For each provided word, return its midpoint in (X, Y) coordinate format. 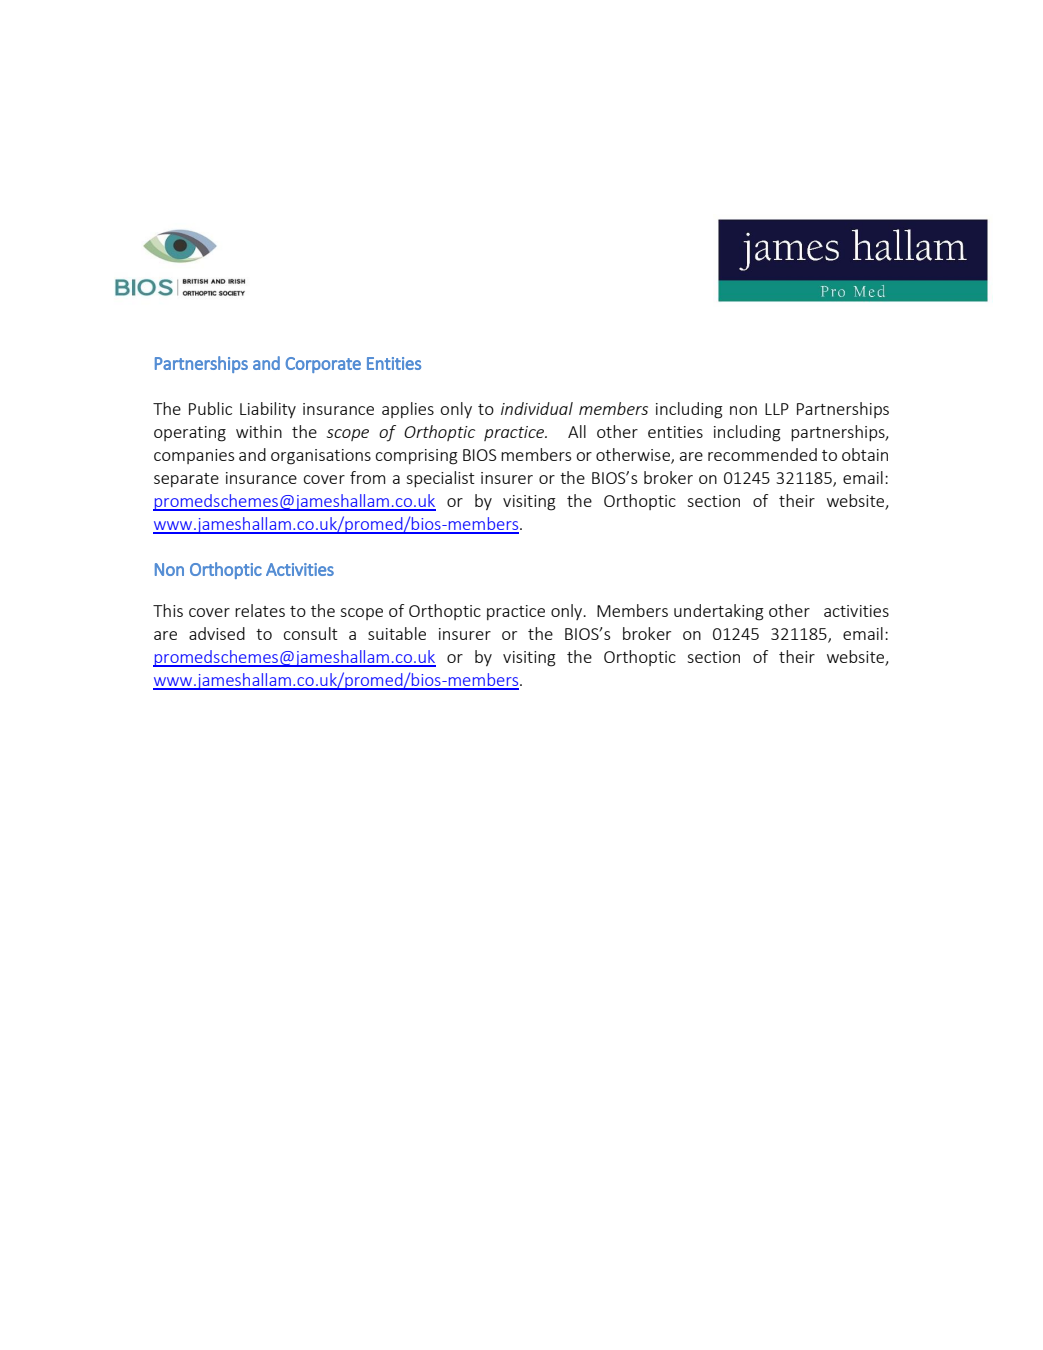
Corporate (323, 365)
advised (217, 633)
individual (537, 408)
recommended (762, 454)
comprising (417, 457)
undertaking (719, 612)
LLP (777, 409)
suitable (397, 633)
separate (186, 480)
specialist (440, 479)
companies (194, 456)
